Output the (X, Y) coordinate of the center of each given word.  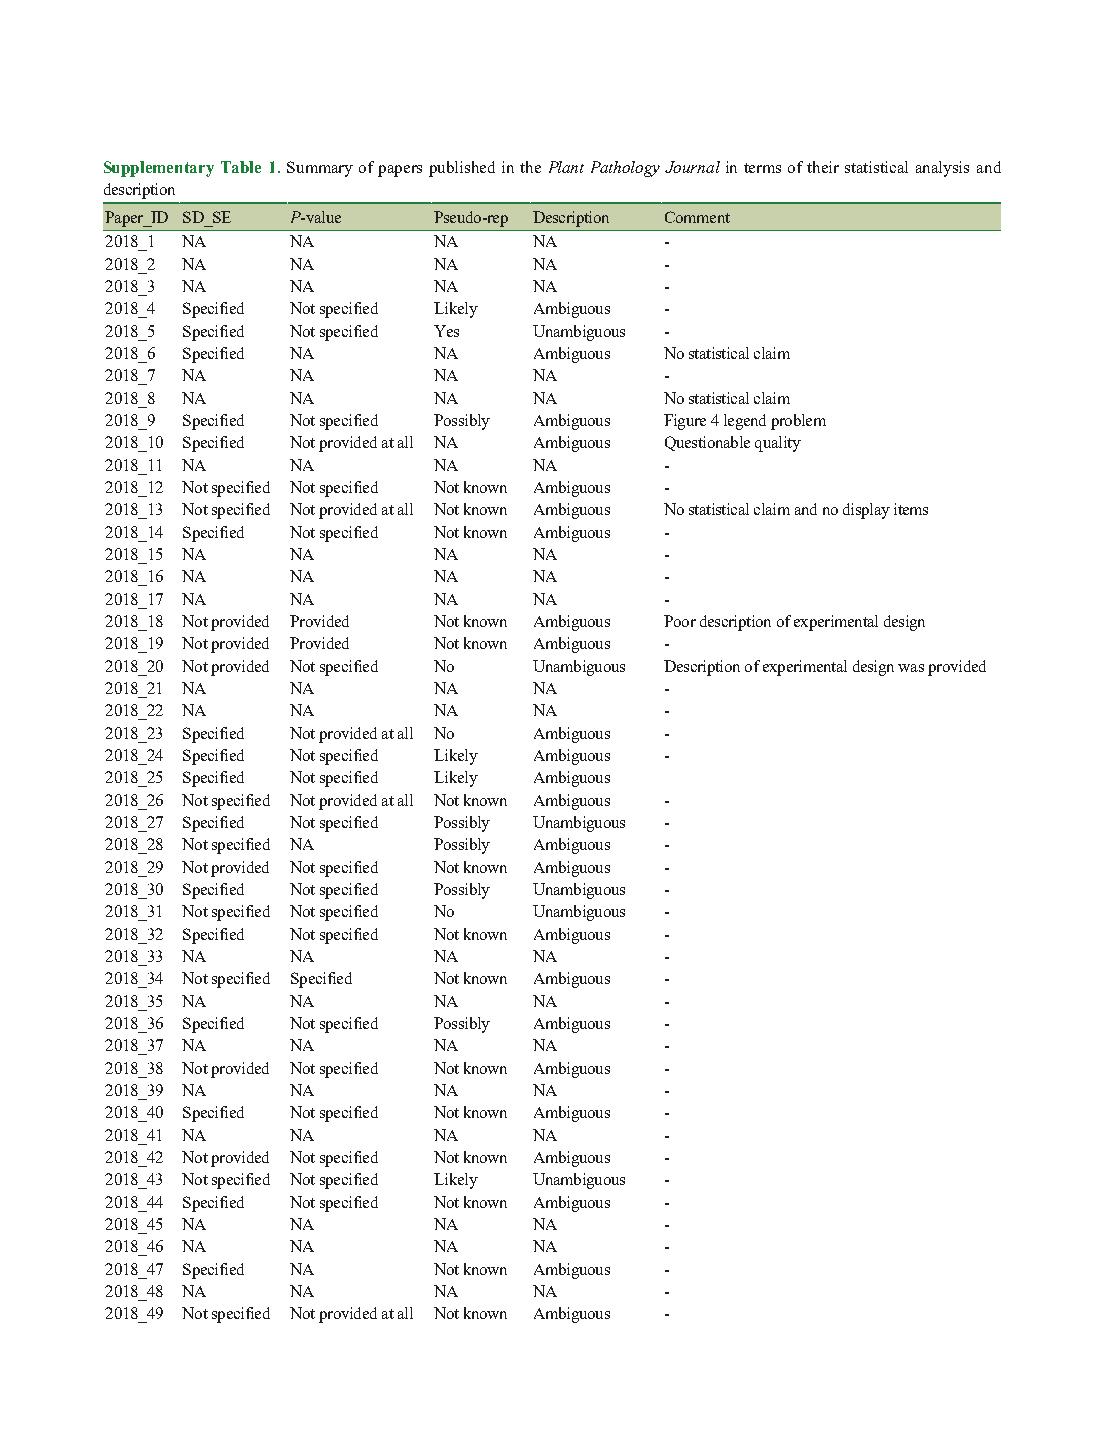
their (823, 167)
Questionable (707, 443)
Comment (697, 217)
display (866, 511)
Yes (446, 331)
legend (745, 422)
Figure (685, 422)
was (911, 668)
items (911, 509)
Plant (566, 167)
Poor (680, 621)
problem (798, 422)
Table (241, 167)
